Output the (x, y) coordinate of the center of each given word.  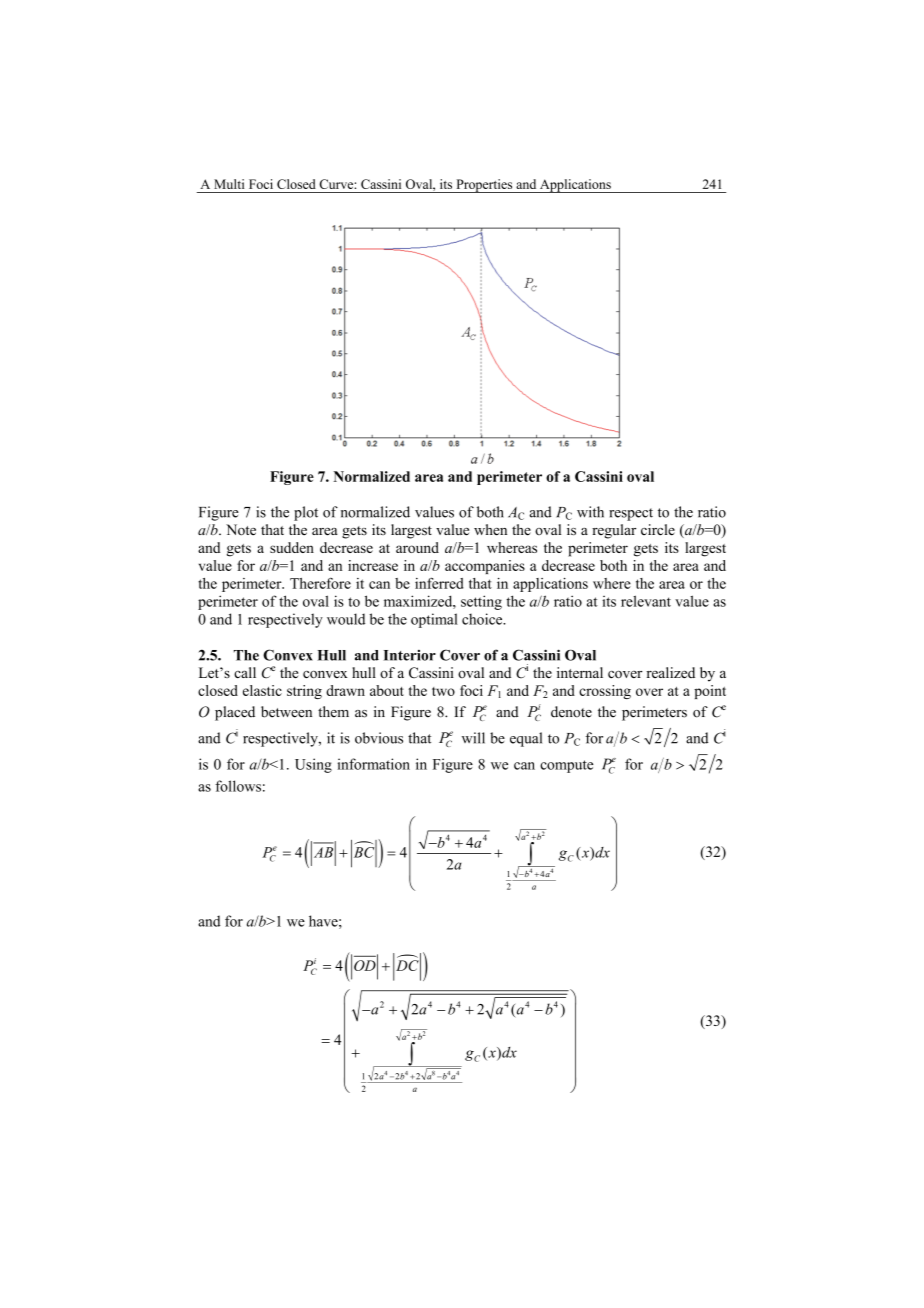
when (490, 530)
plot (306, 513)
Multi (229, 184)
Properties (484, 186)
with (590, 512)
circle (658, 530)
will (473, 738)
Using (313, 765)
